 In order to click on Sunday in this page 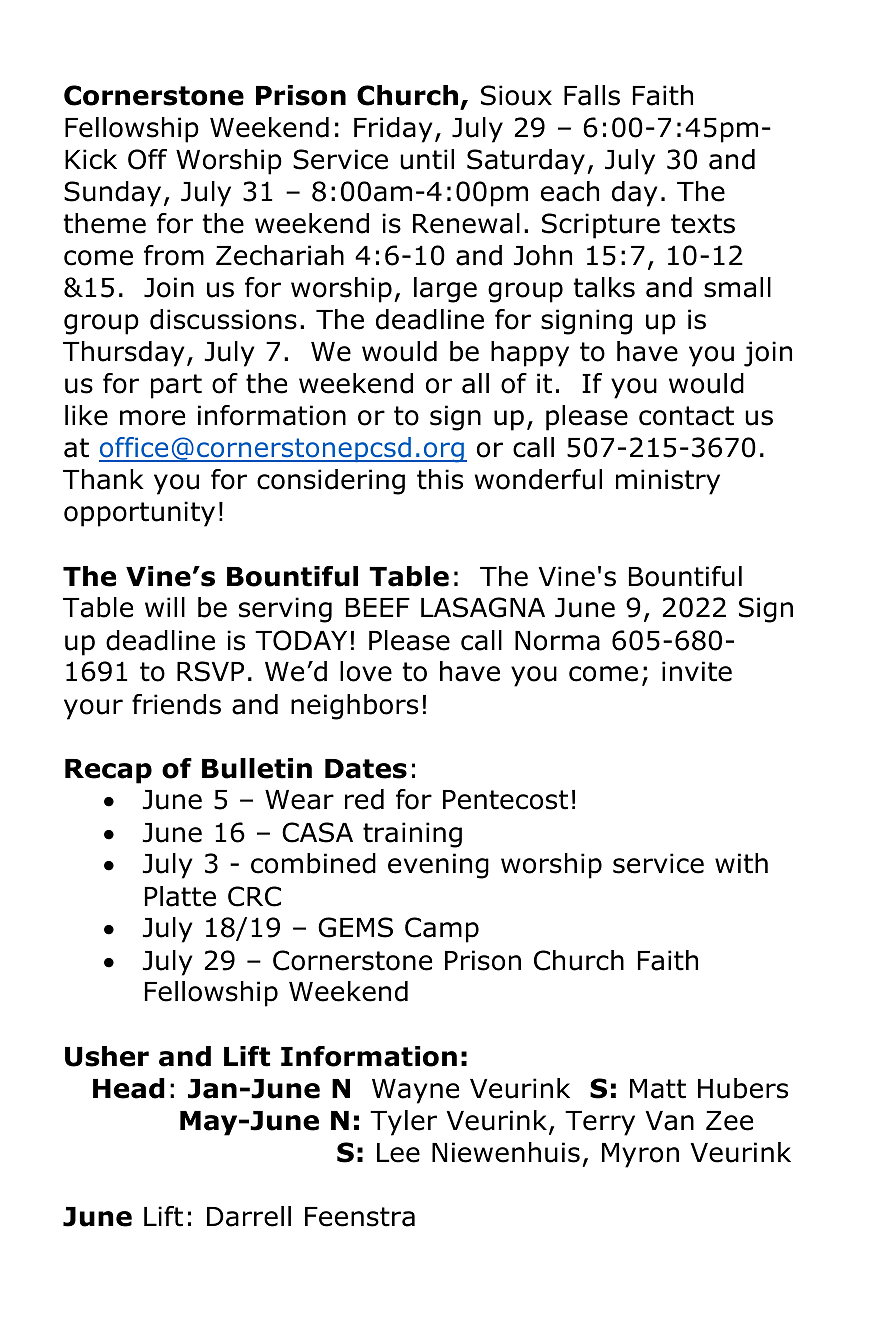, I will do `click(112, 194)`.
